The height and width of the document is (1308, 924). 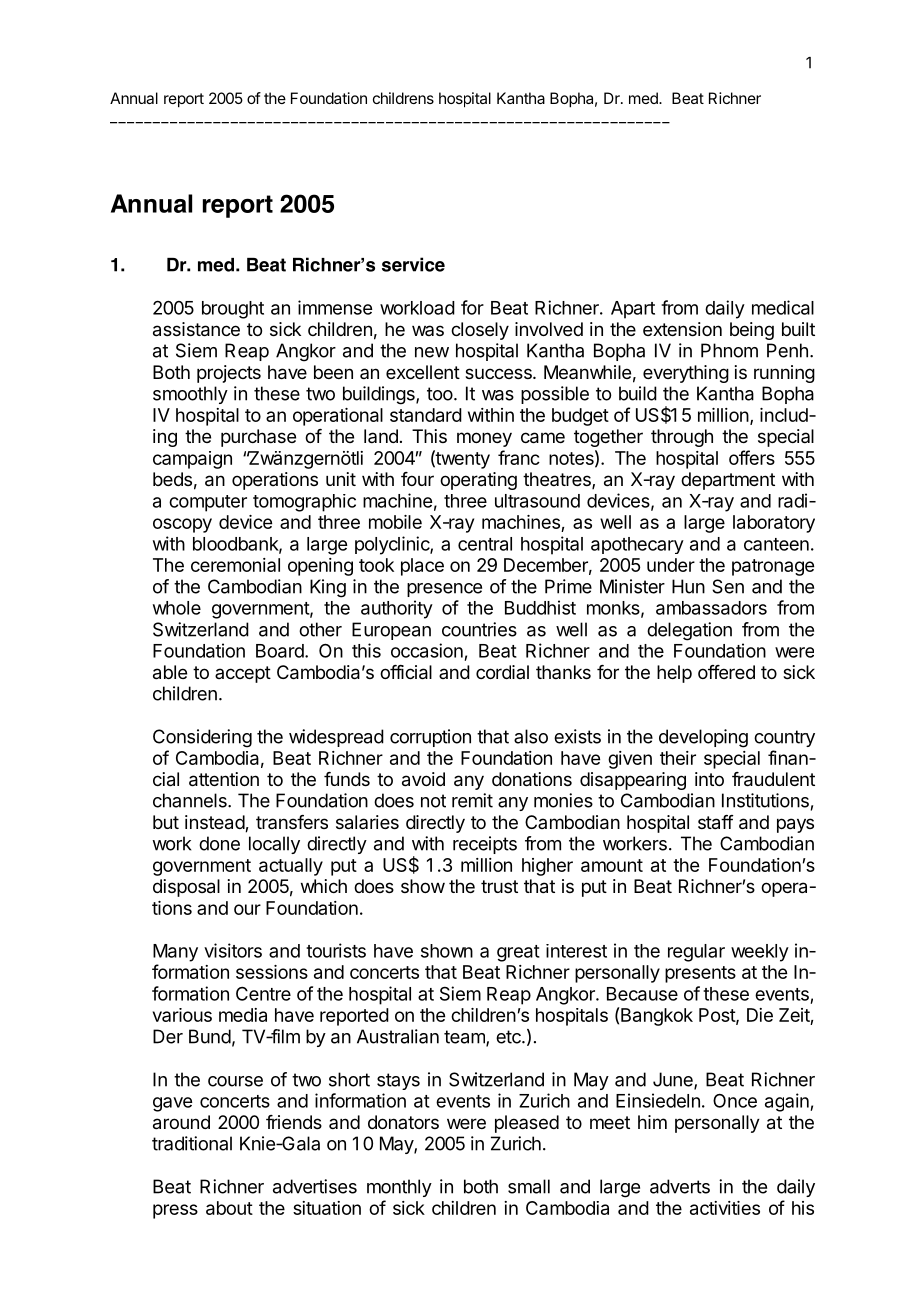 What do you see at coordinates (480, 331) in the document?
I see `closely` at bounding box center [480, 331].
